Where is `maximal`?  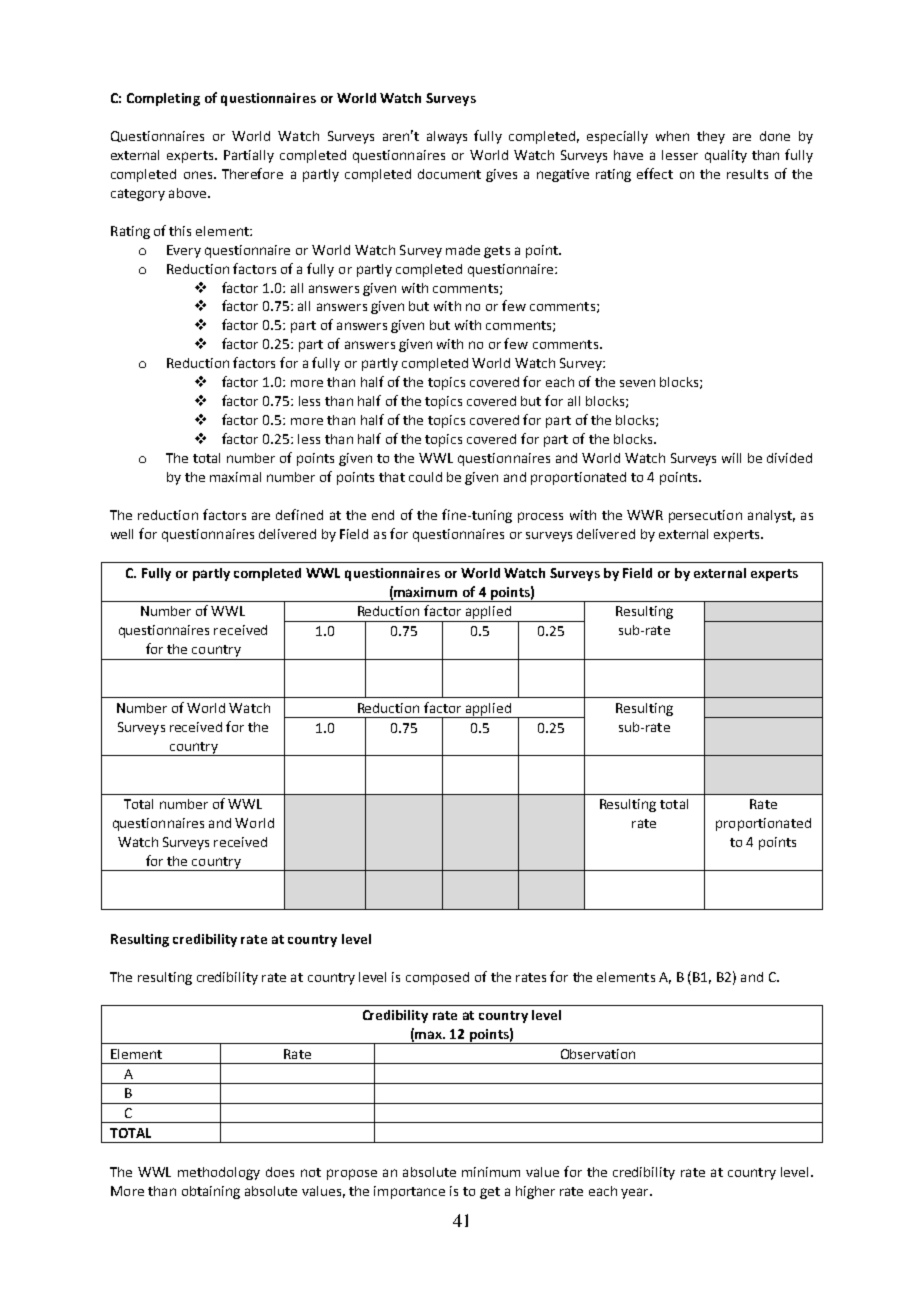
maximal is located at coordinates (235, 477).
